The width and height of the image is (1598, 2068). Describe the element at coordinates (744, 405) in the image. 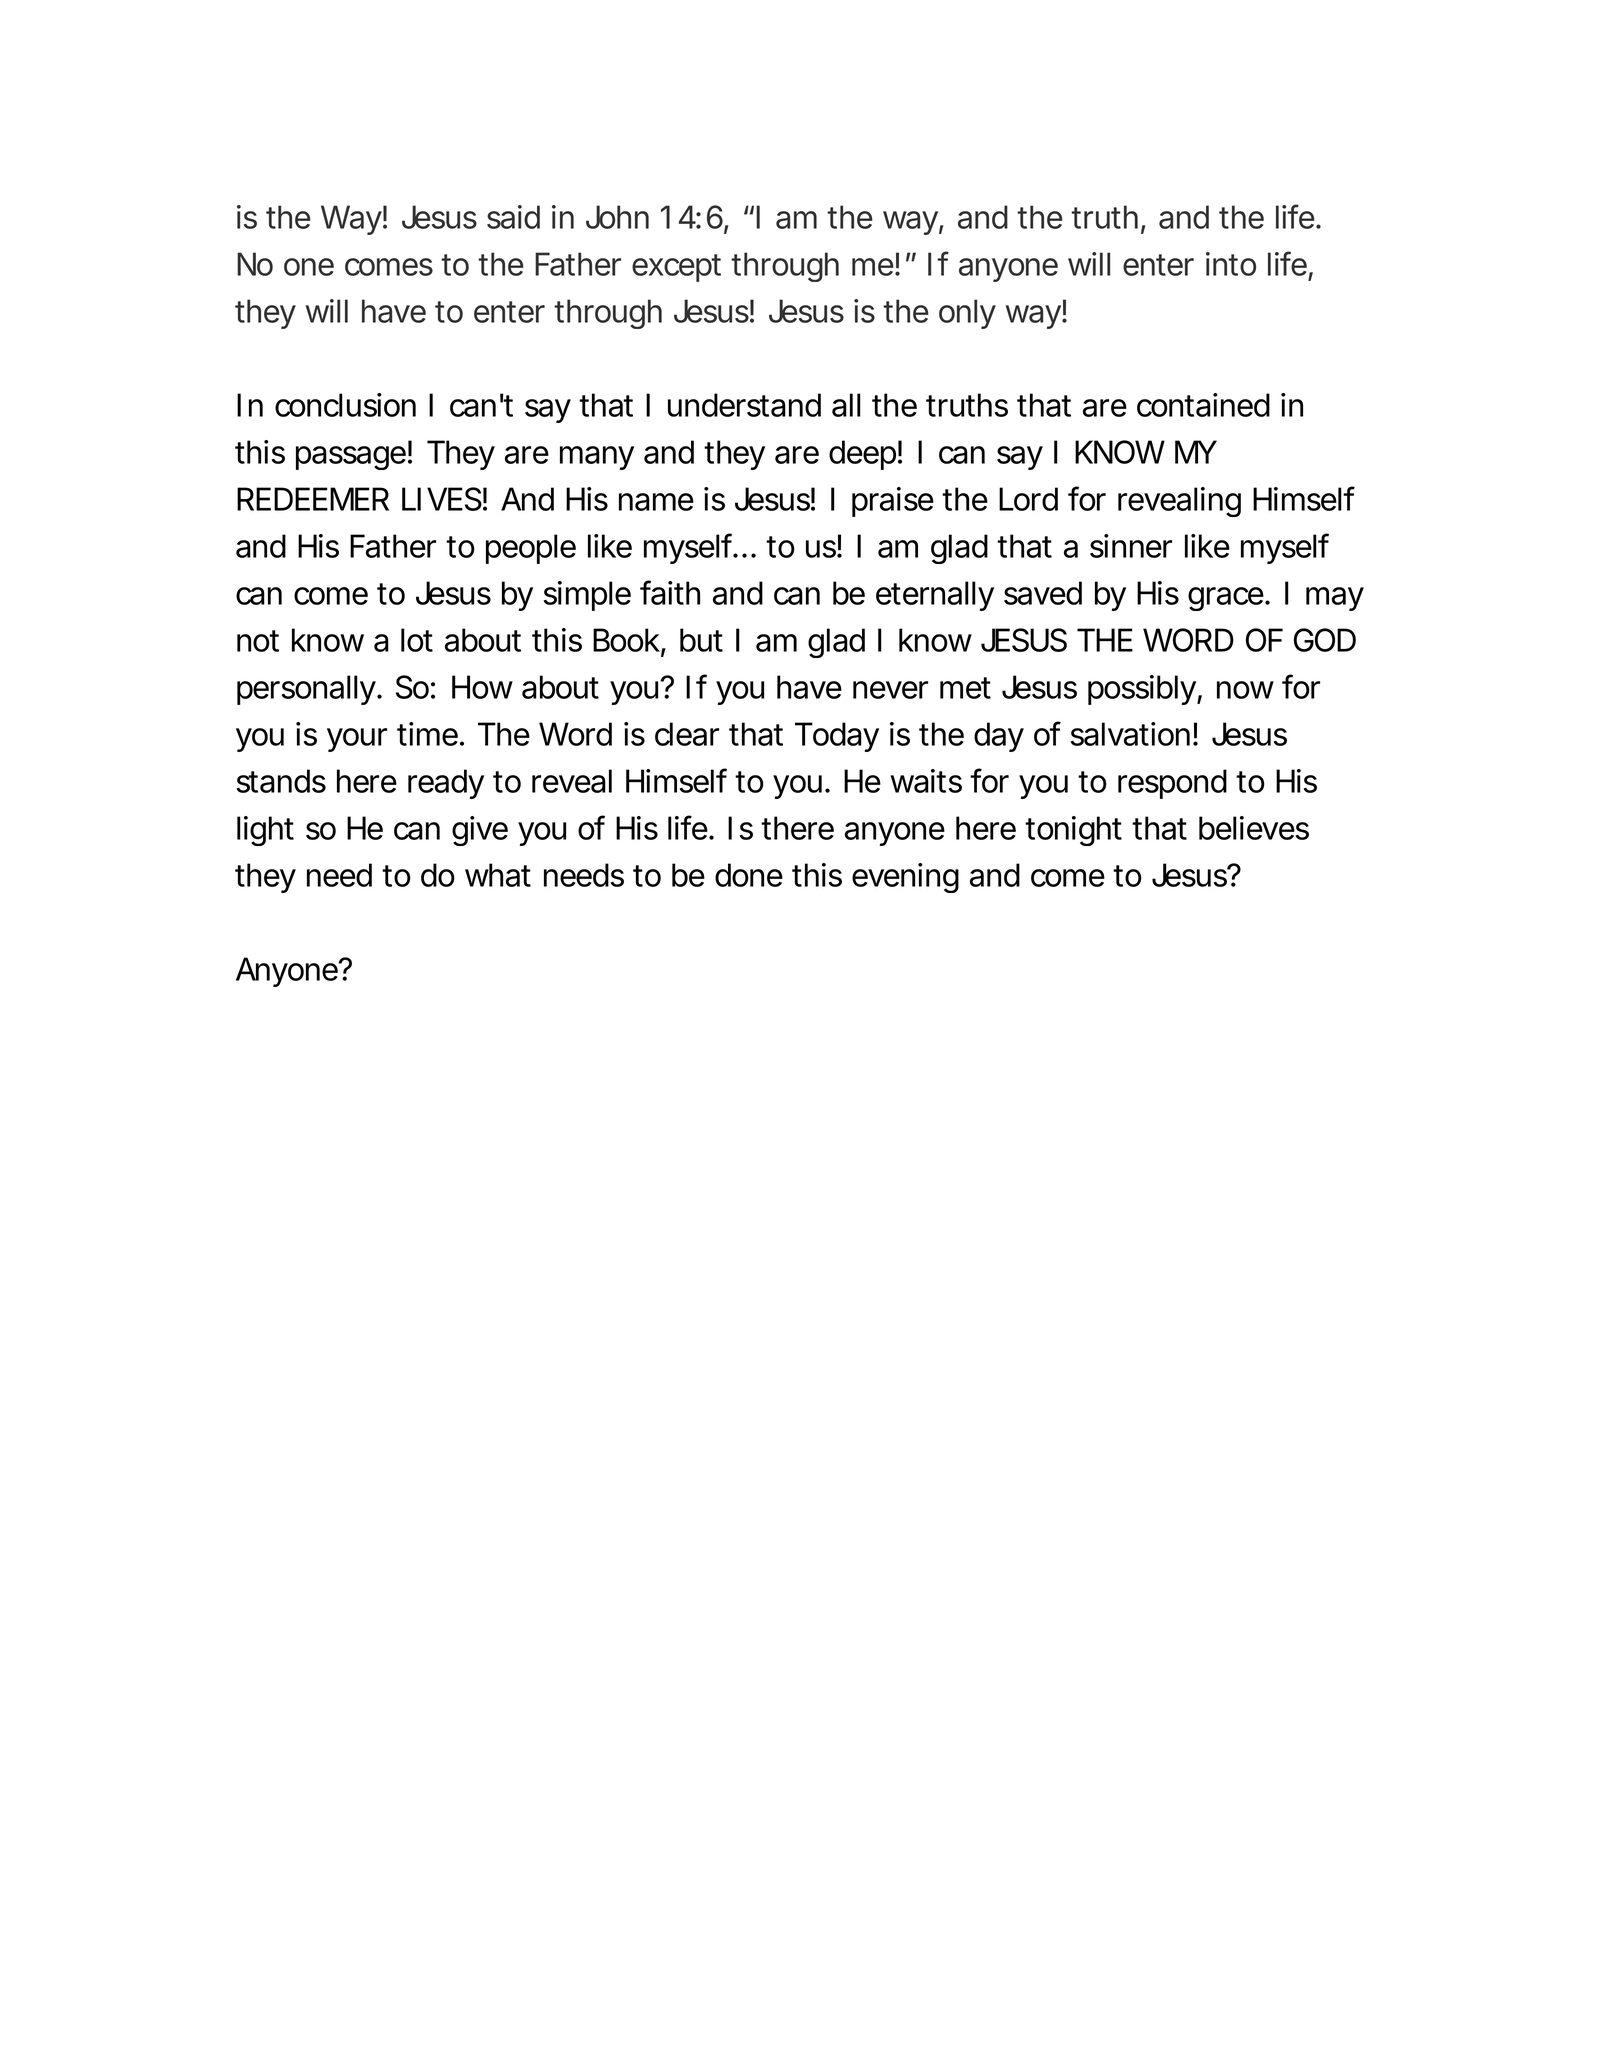

I see `understand` at that location.
